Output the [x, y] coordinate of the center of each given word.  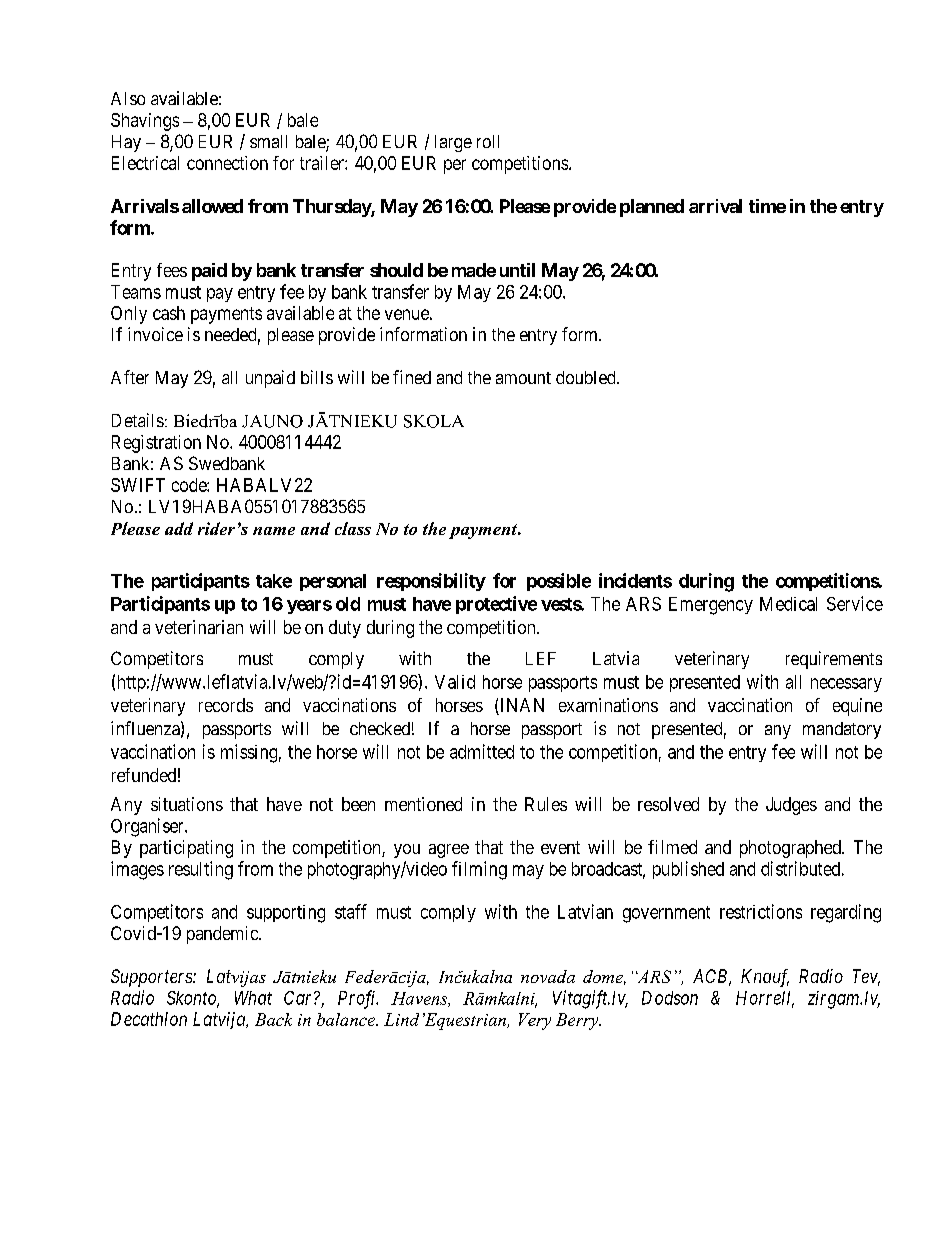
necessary [846, 685]
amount [523, 378]
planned [652, 208]
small [268, 141]
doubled [587, 377]
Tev [866, 977]
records [226, 705]
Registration [156, 444]
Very [535, 1021]
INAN [521, 706]
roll [488, 141]
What [253, 998]
